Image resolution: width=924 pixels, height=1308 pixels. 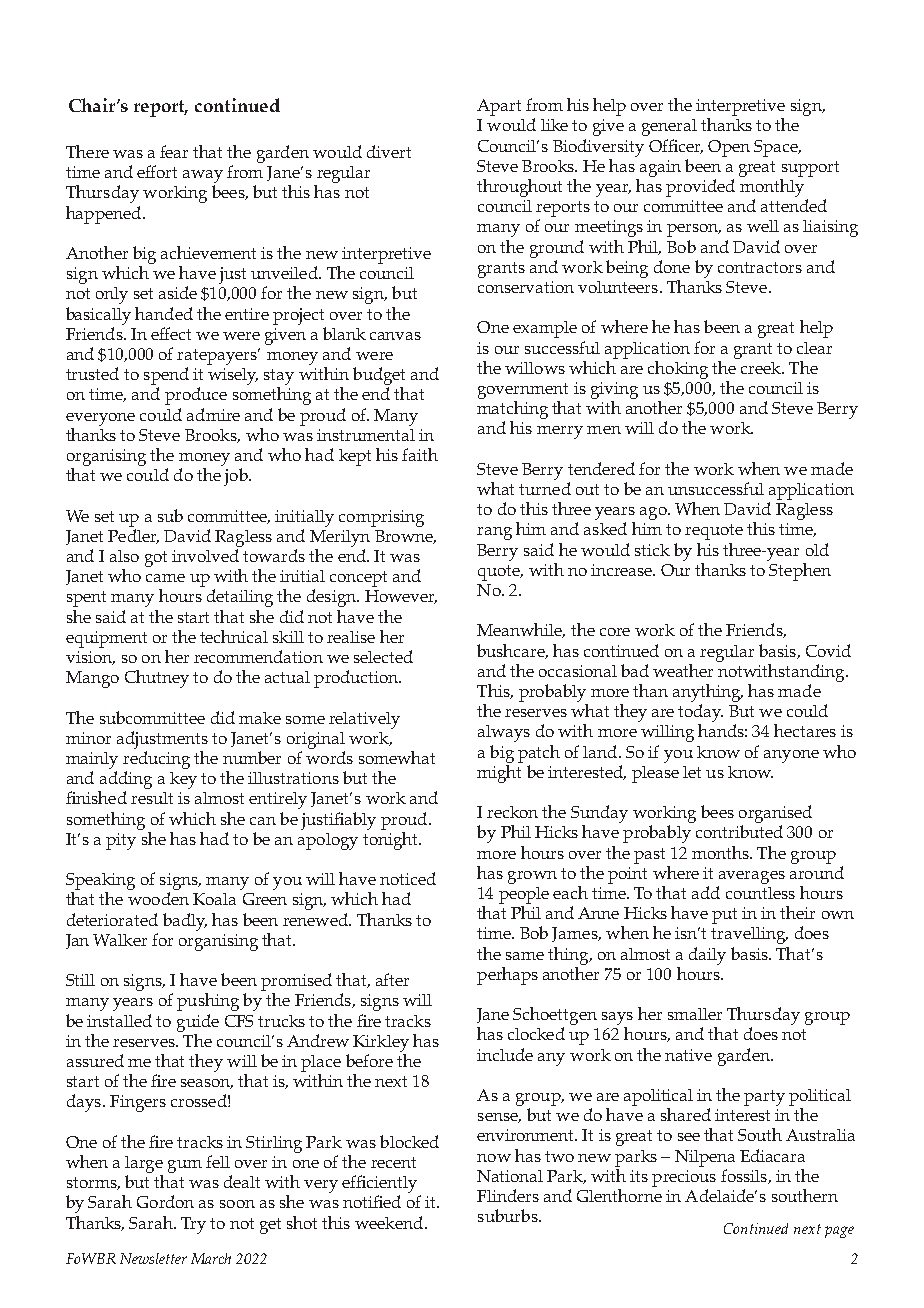 What do you see at coordinates (499, 107) in the screenshot?
I see `Apart` at bounding box center [499, 107].
